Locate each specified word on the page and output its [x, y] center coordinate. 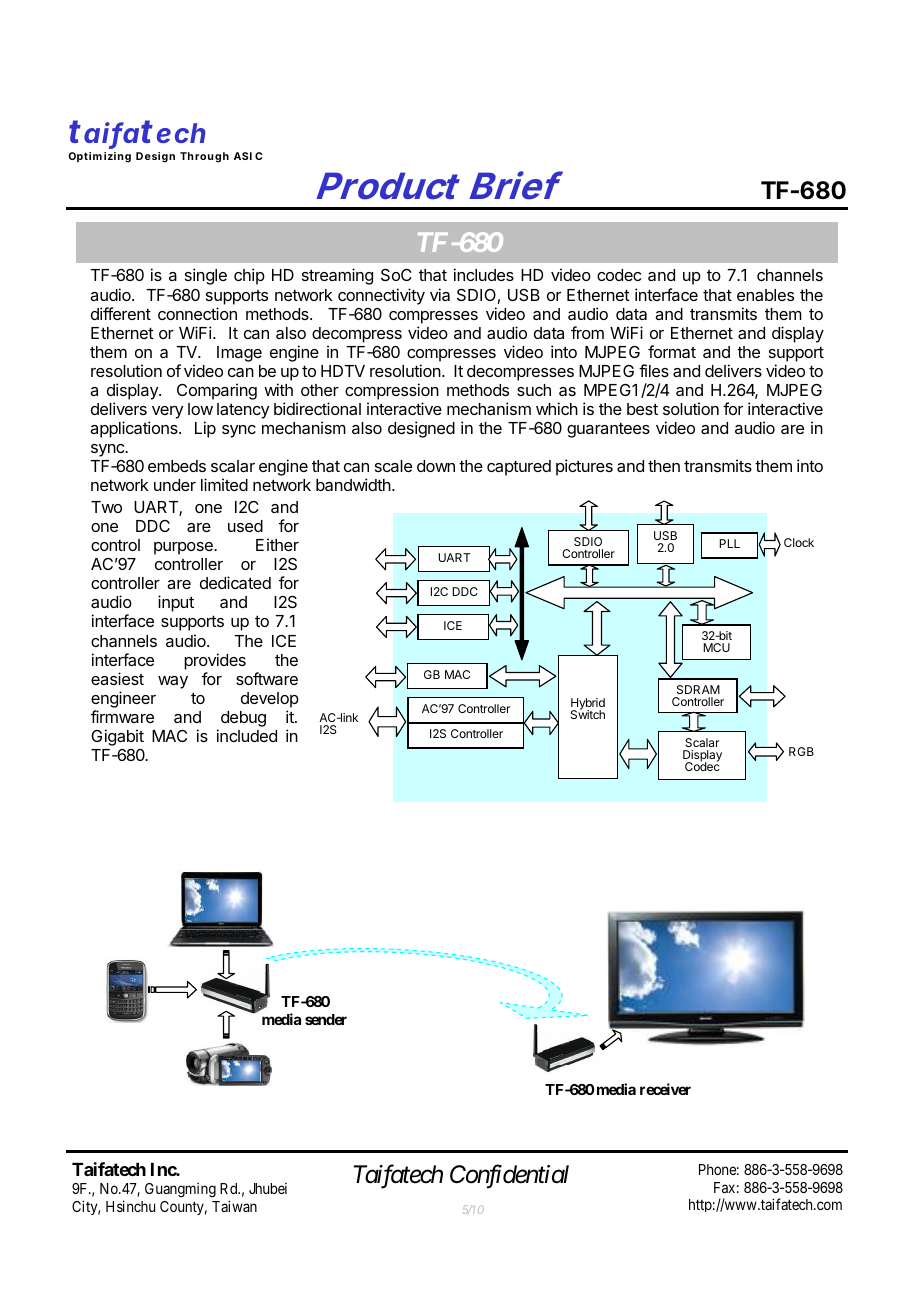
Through [204, 157]
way [173, 682]
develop [270, 700]
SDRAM [698, 689]
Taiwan [234, 1206]
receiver [665, 1089]
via [440, 294]
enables [765, 295]
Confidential [509, 1177]
